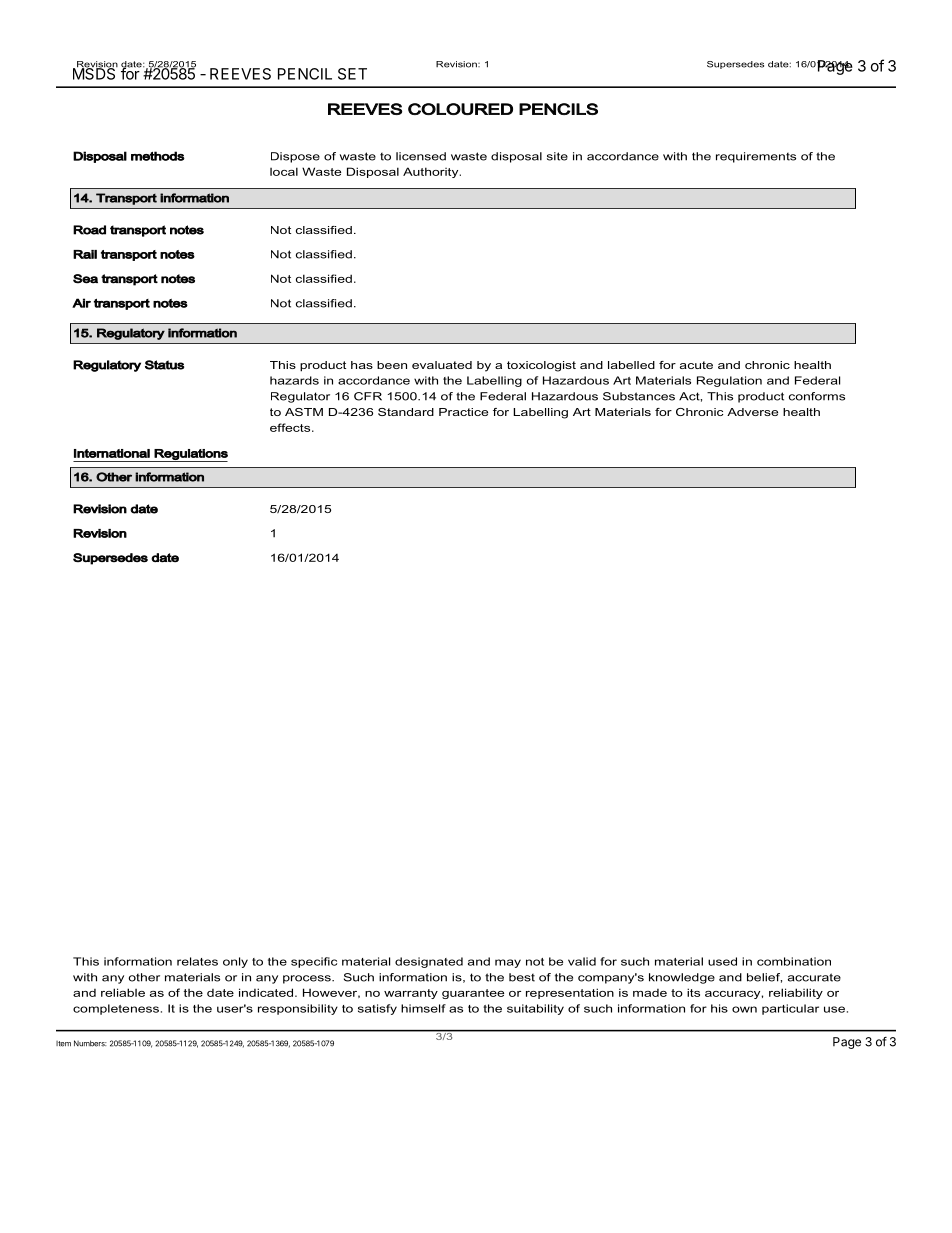  What do you see at coordinates (463, 412) in the page?
I see `Practice` at bounding box center [463, 412].
